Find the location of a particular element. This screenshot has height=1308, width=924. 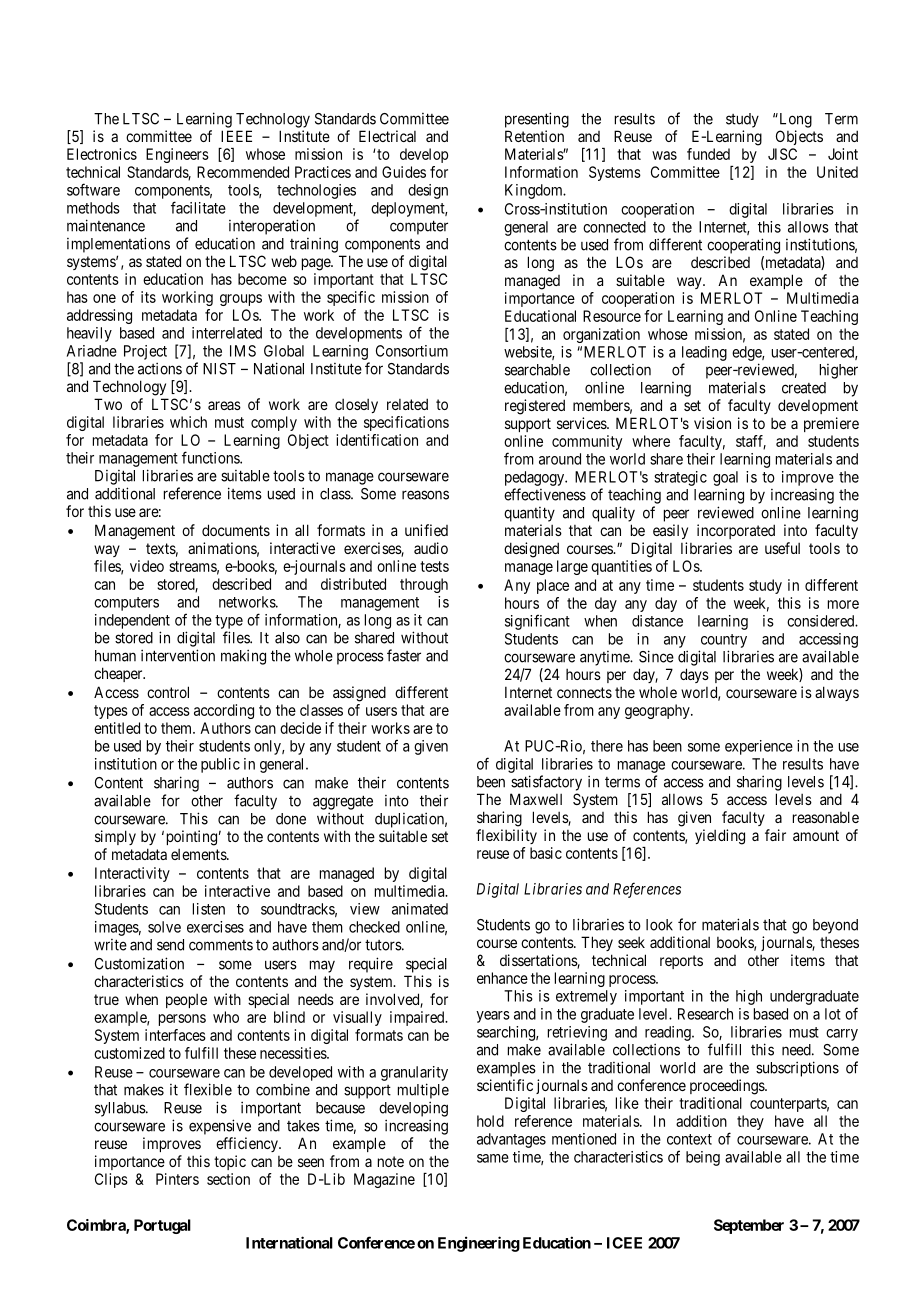

elements is located at coordinates (199, 854).
